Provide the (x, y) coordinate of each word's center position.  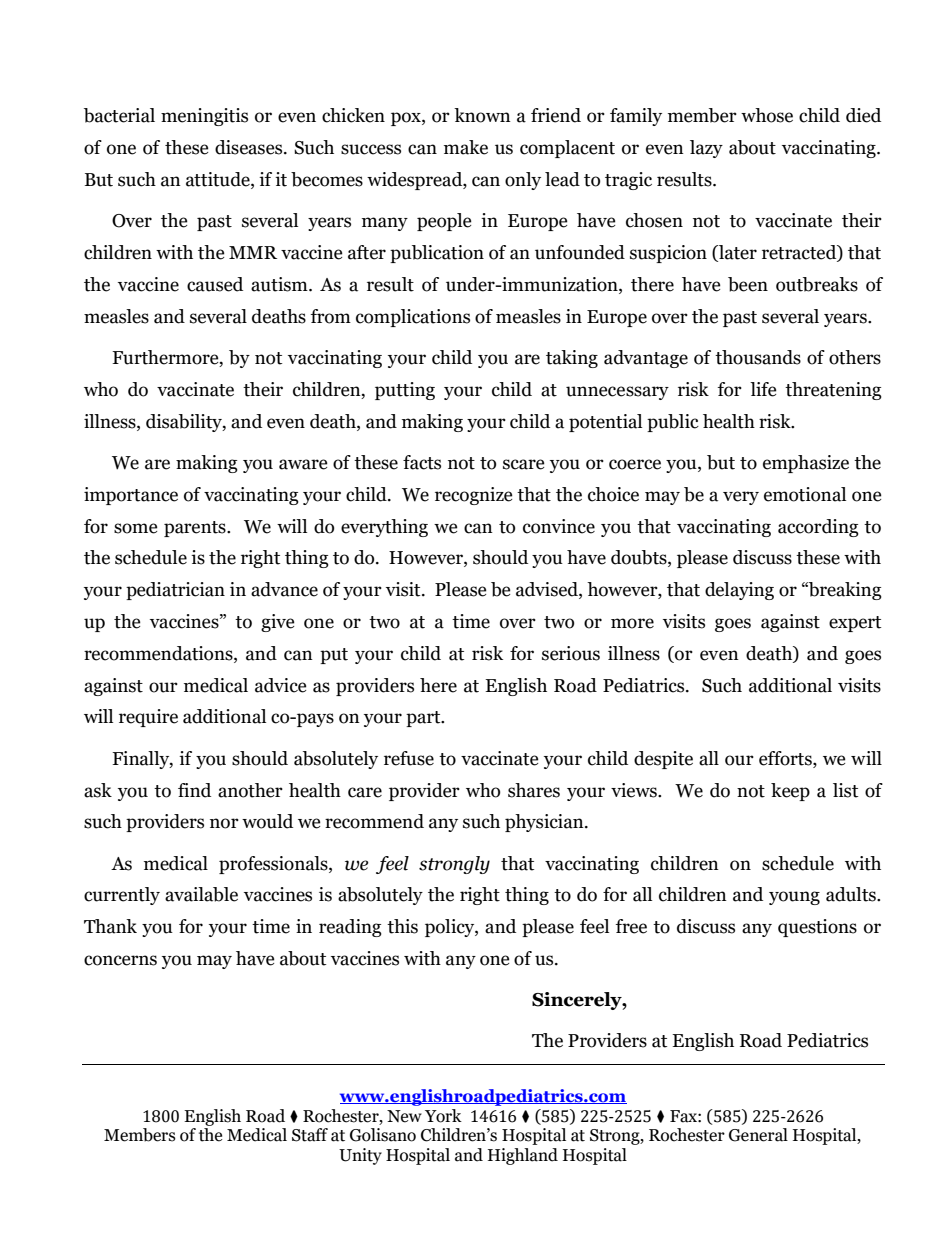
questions (817, 928)
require (148, 718)
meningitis (204, 117)
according (818, 528)
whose (767, 115)
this (402, 926)
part (424, 719)
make (466, 147)
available (201, 894)
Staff (310, 1135)
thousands (758, 357)
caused (215, 284)
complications (413, 318)
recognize (474, 496)
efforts (786, 758)
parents (196, 529)
